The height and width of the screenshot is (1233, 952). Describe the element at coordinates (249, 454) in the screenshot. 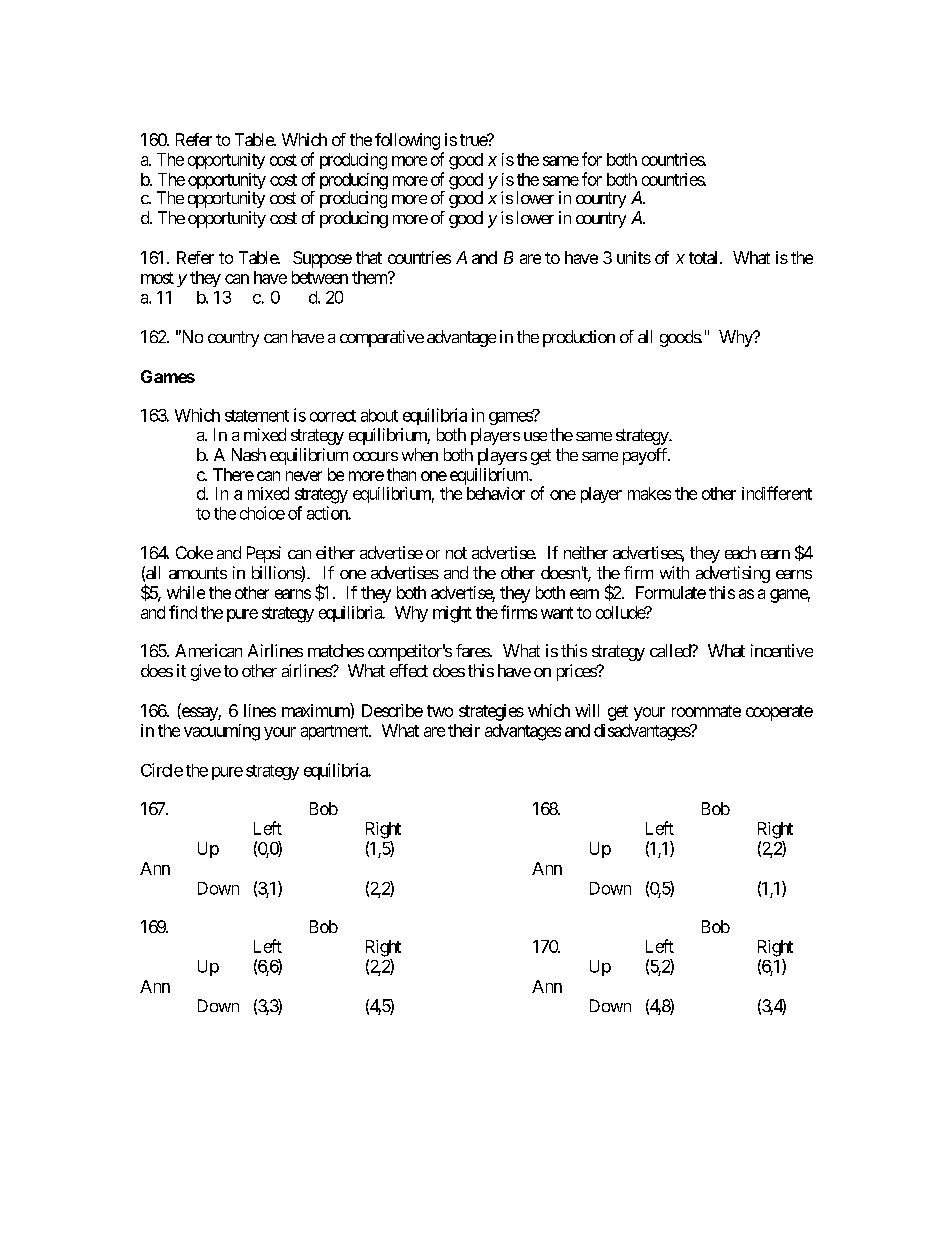

I see `Nash` at that location.
